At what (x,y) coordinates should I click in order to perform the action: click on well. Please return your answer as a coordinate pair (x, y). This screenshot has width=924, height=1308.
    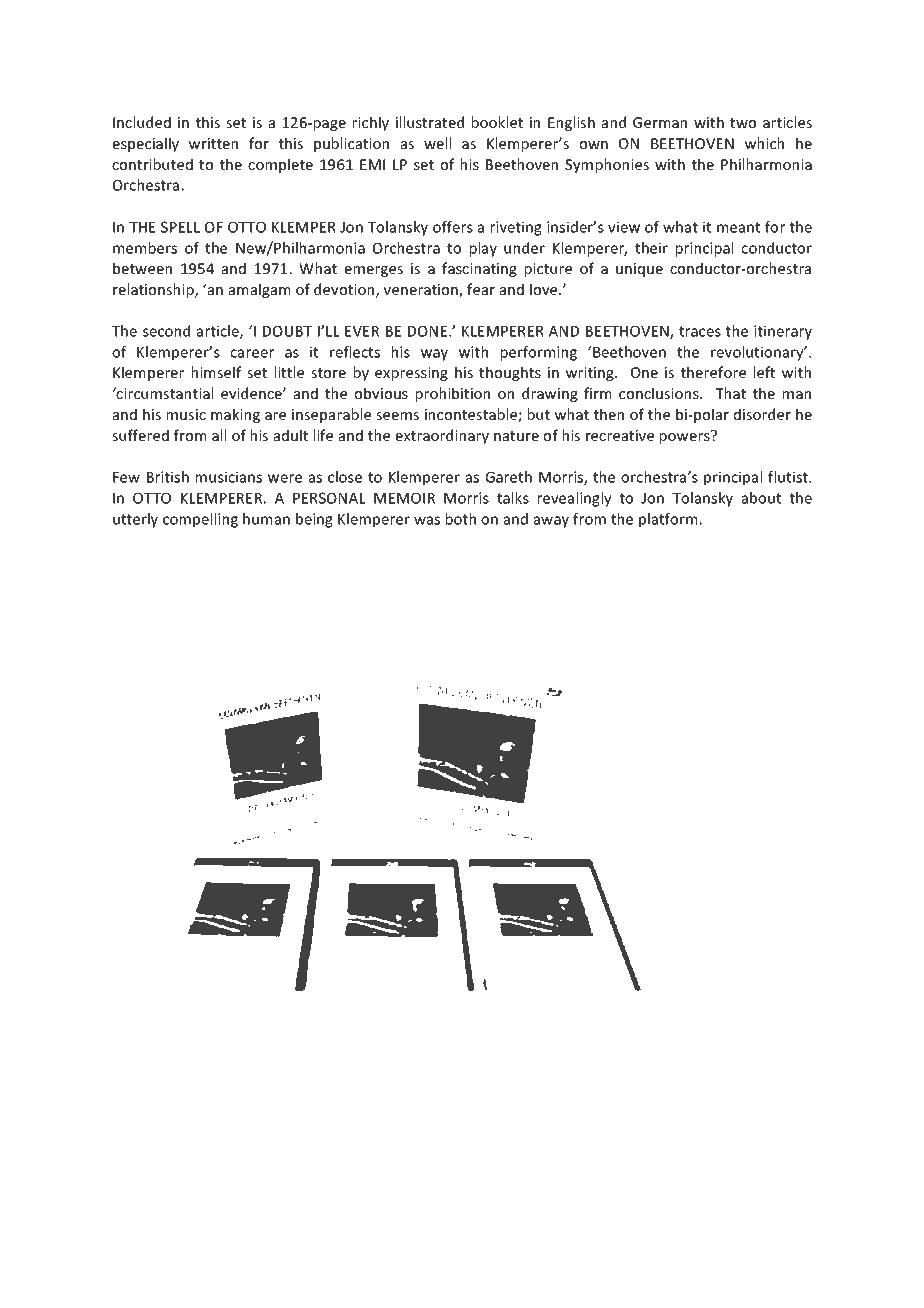
    Looking at the image, I should click on (437, 143).
